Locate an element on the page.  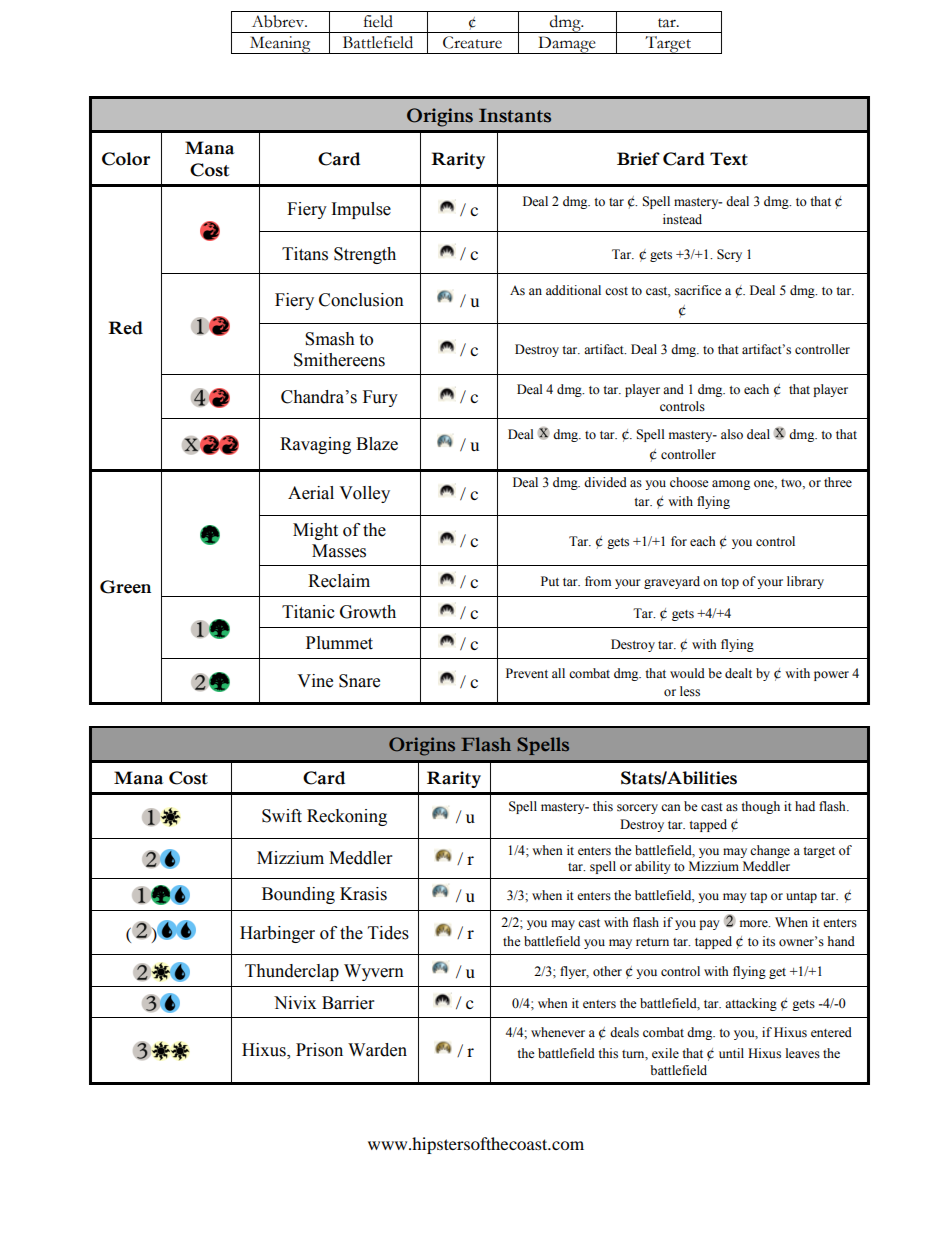
Meaning is located at coordinates (280, 45).
